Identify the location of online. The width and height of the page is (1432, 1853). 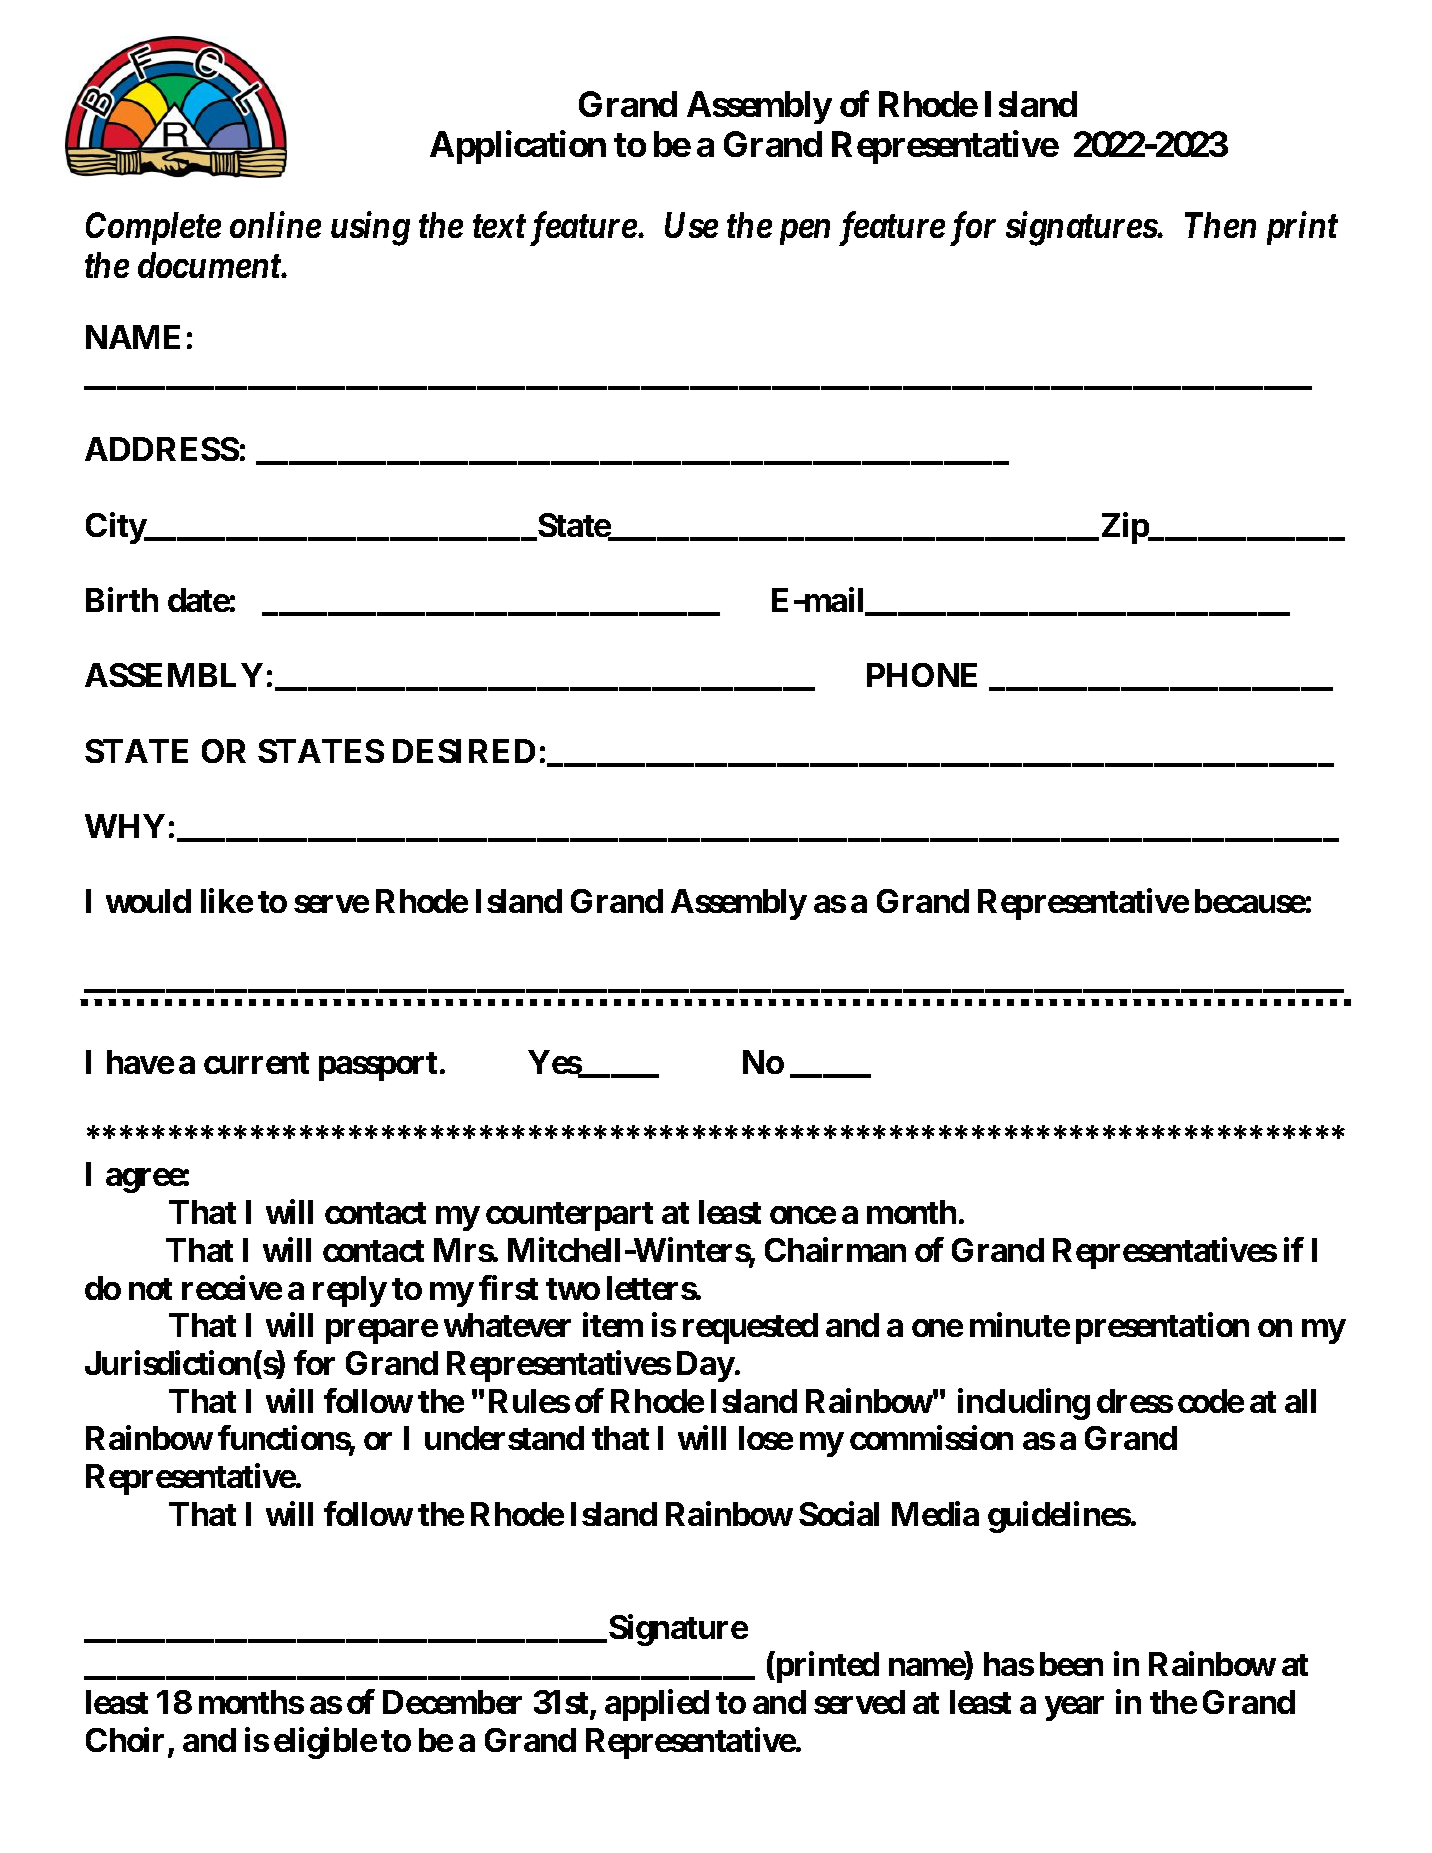
(275, 224).
